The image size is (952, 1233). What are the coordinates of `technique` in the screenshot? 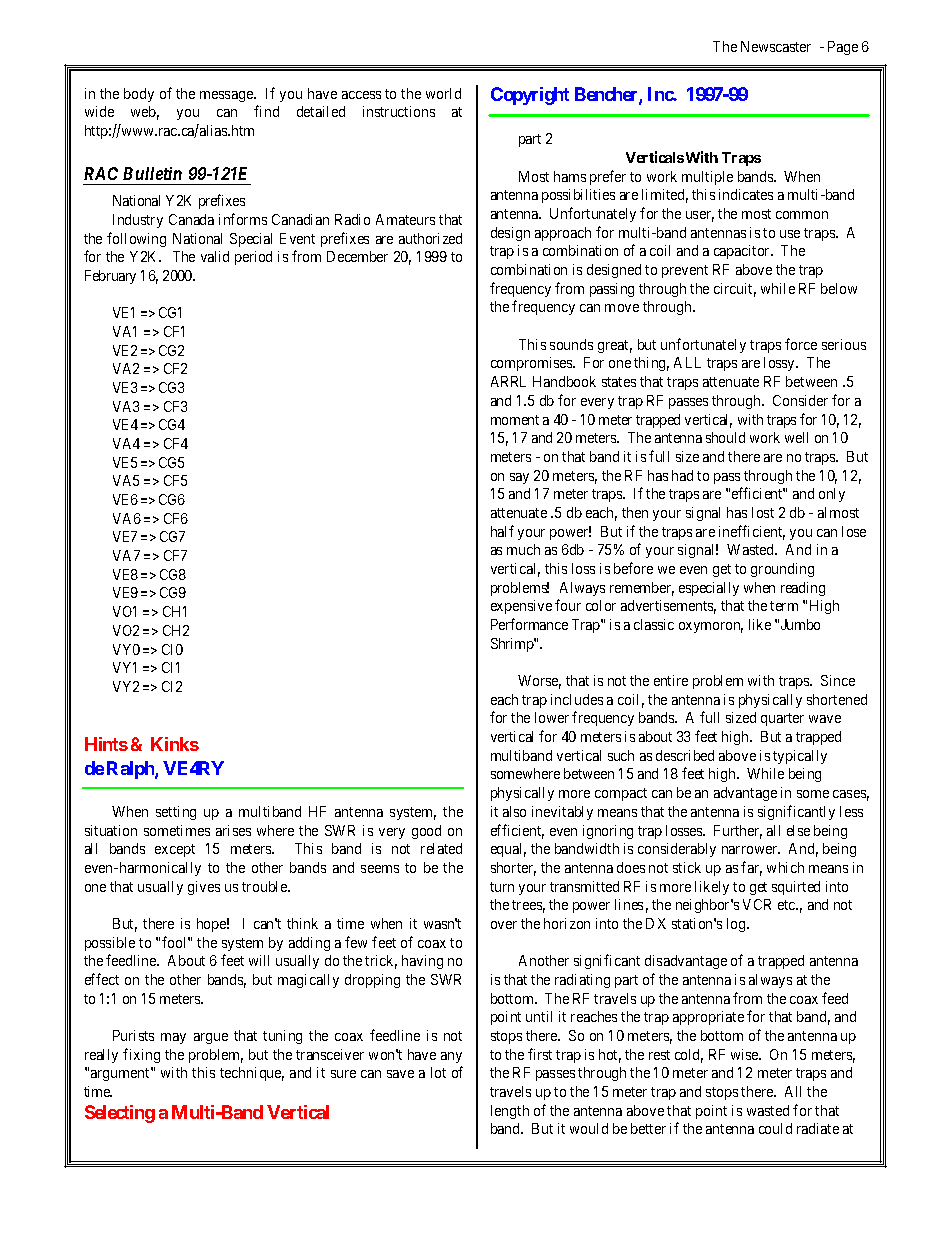 It's located at (252, 1074).
